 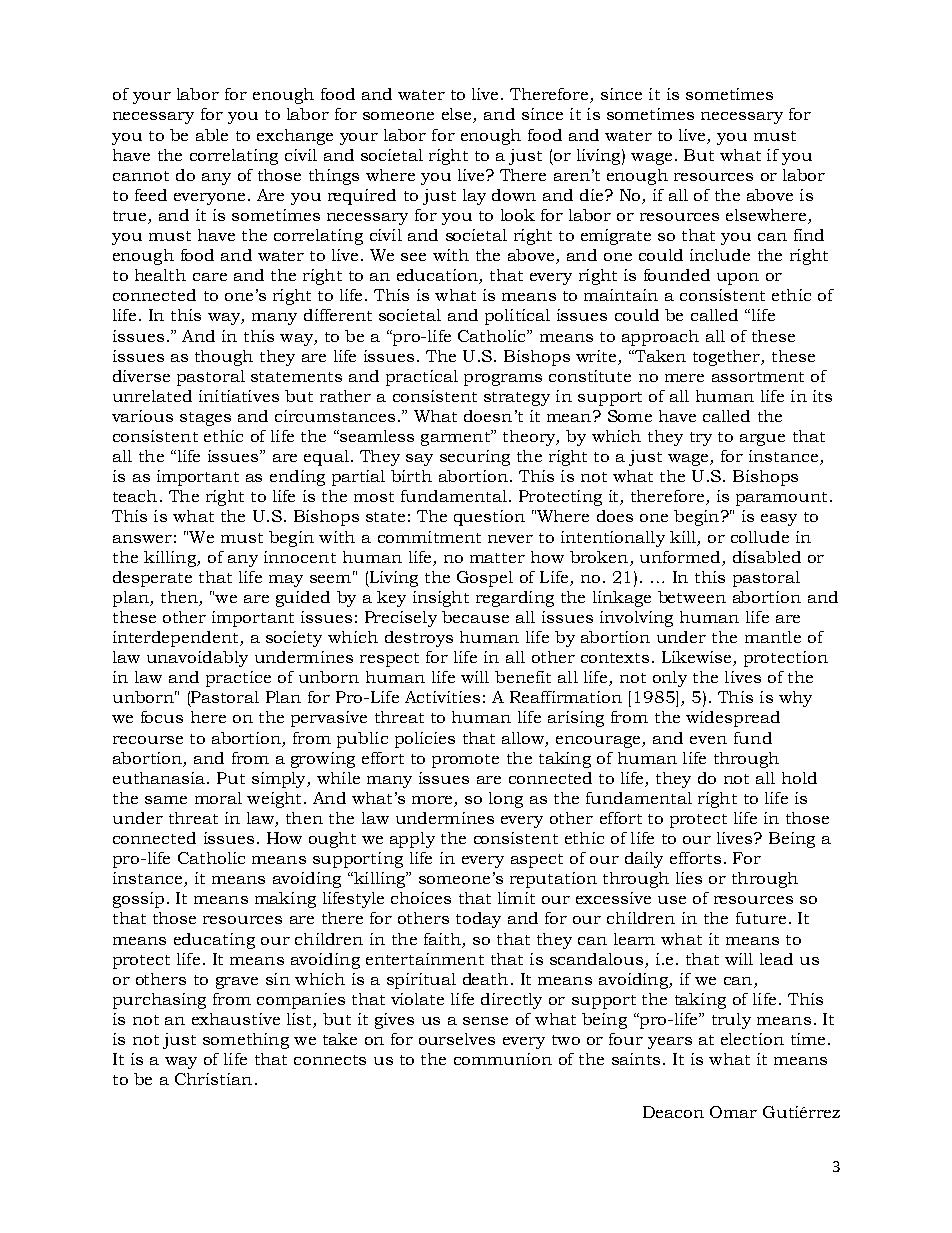 I want to click on question, so click(x=489, y=518).
